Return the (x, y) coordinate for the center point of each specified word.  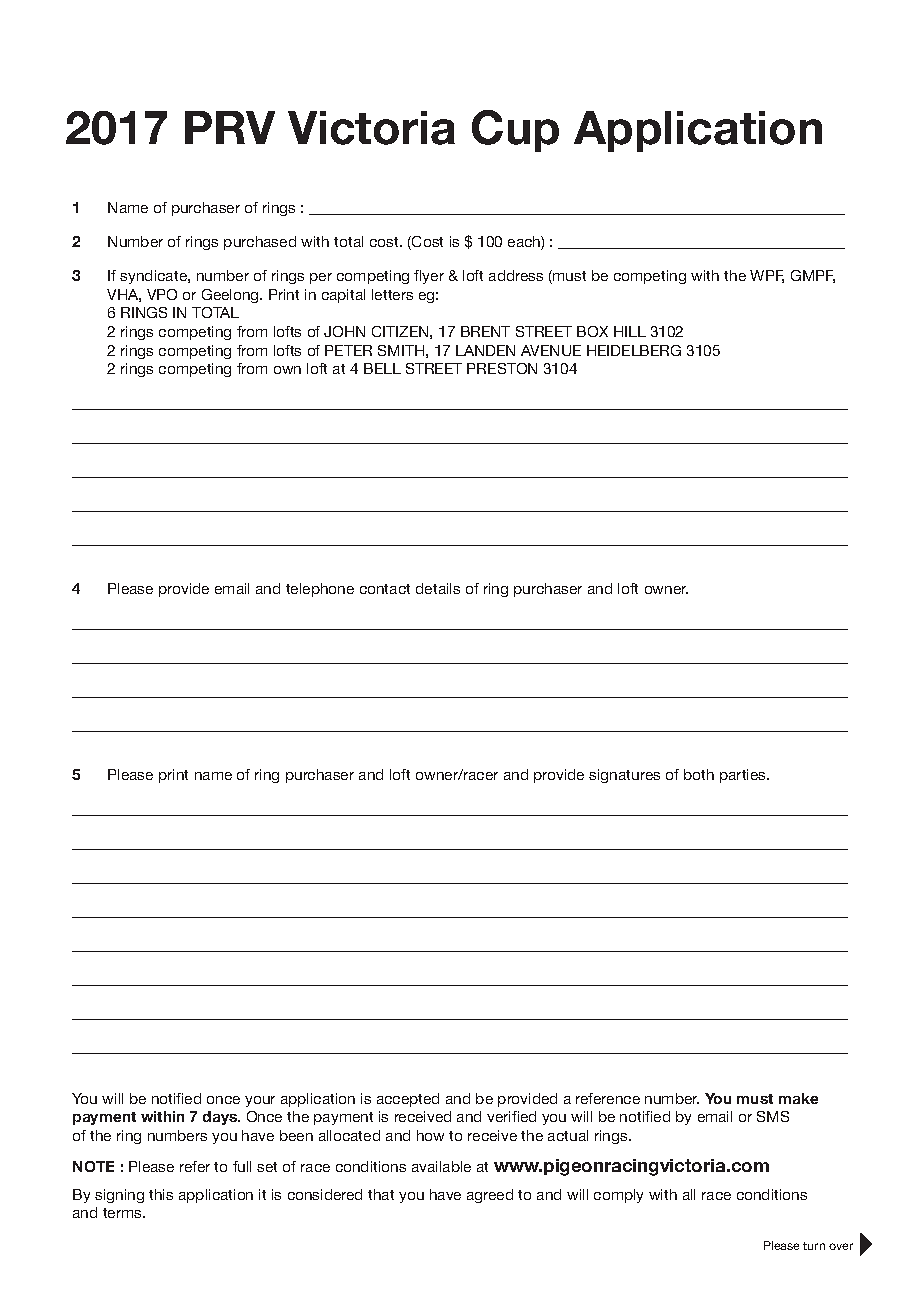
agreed (490, 1196)
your (260, 1101)
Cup (515, 131)
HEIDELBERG (634, 350)
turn (814, 1246)
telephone (320, 590)
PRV (230, 127)
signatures (624, 776)
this (161, 1194)
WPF (767, 276)
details (438, 588)
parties (744, 776)
